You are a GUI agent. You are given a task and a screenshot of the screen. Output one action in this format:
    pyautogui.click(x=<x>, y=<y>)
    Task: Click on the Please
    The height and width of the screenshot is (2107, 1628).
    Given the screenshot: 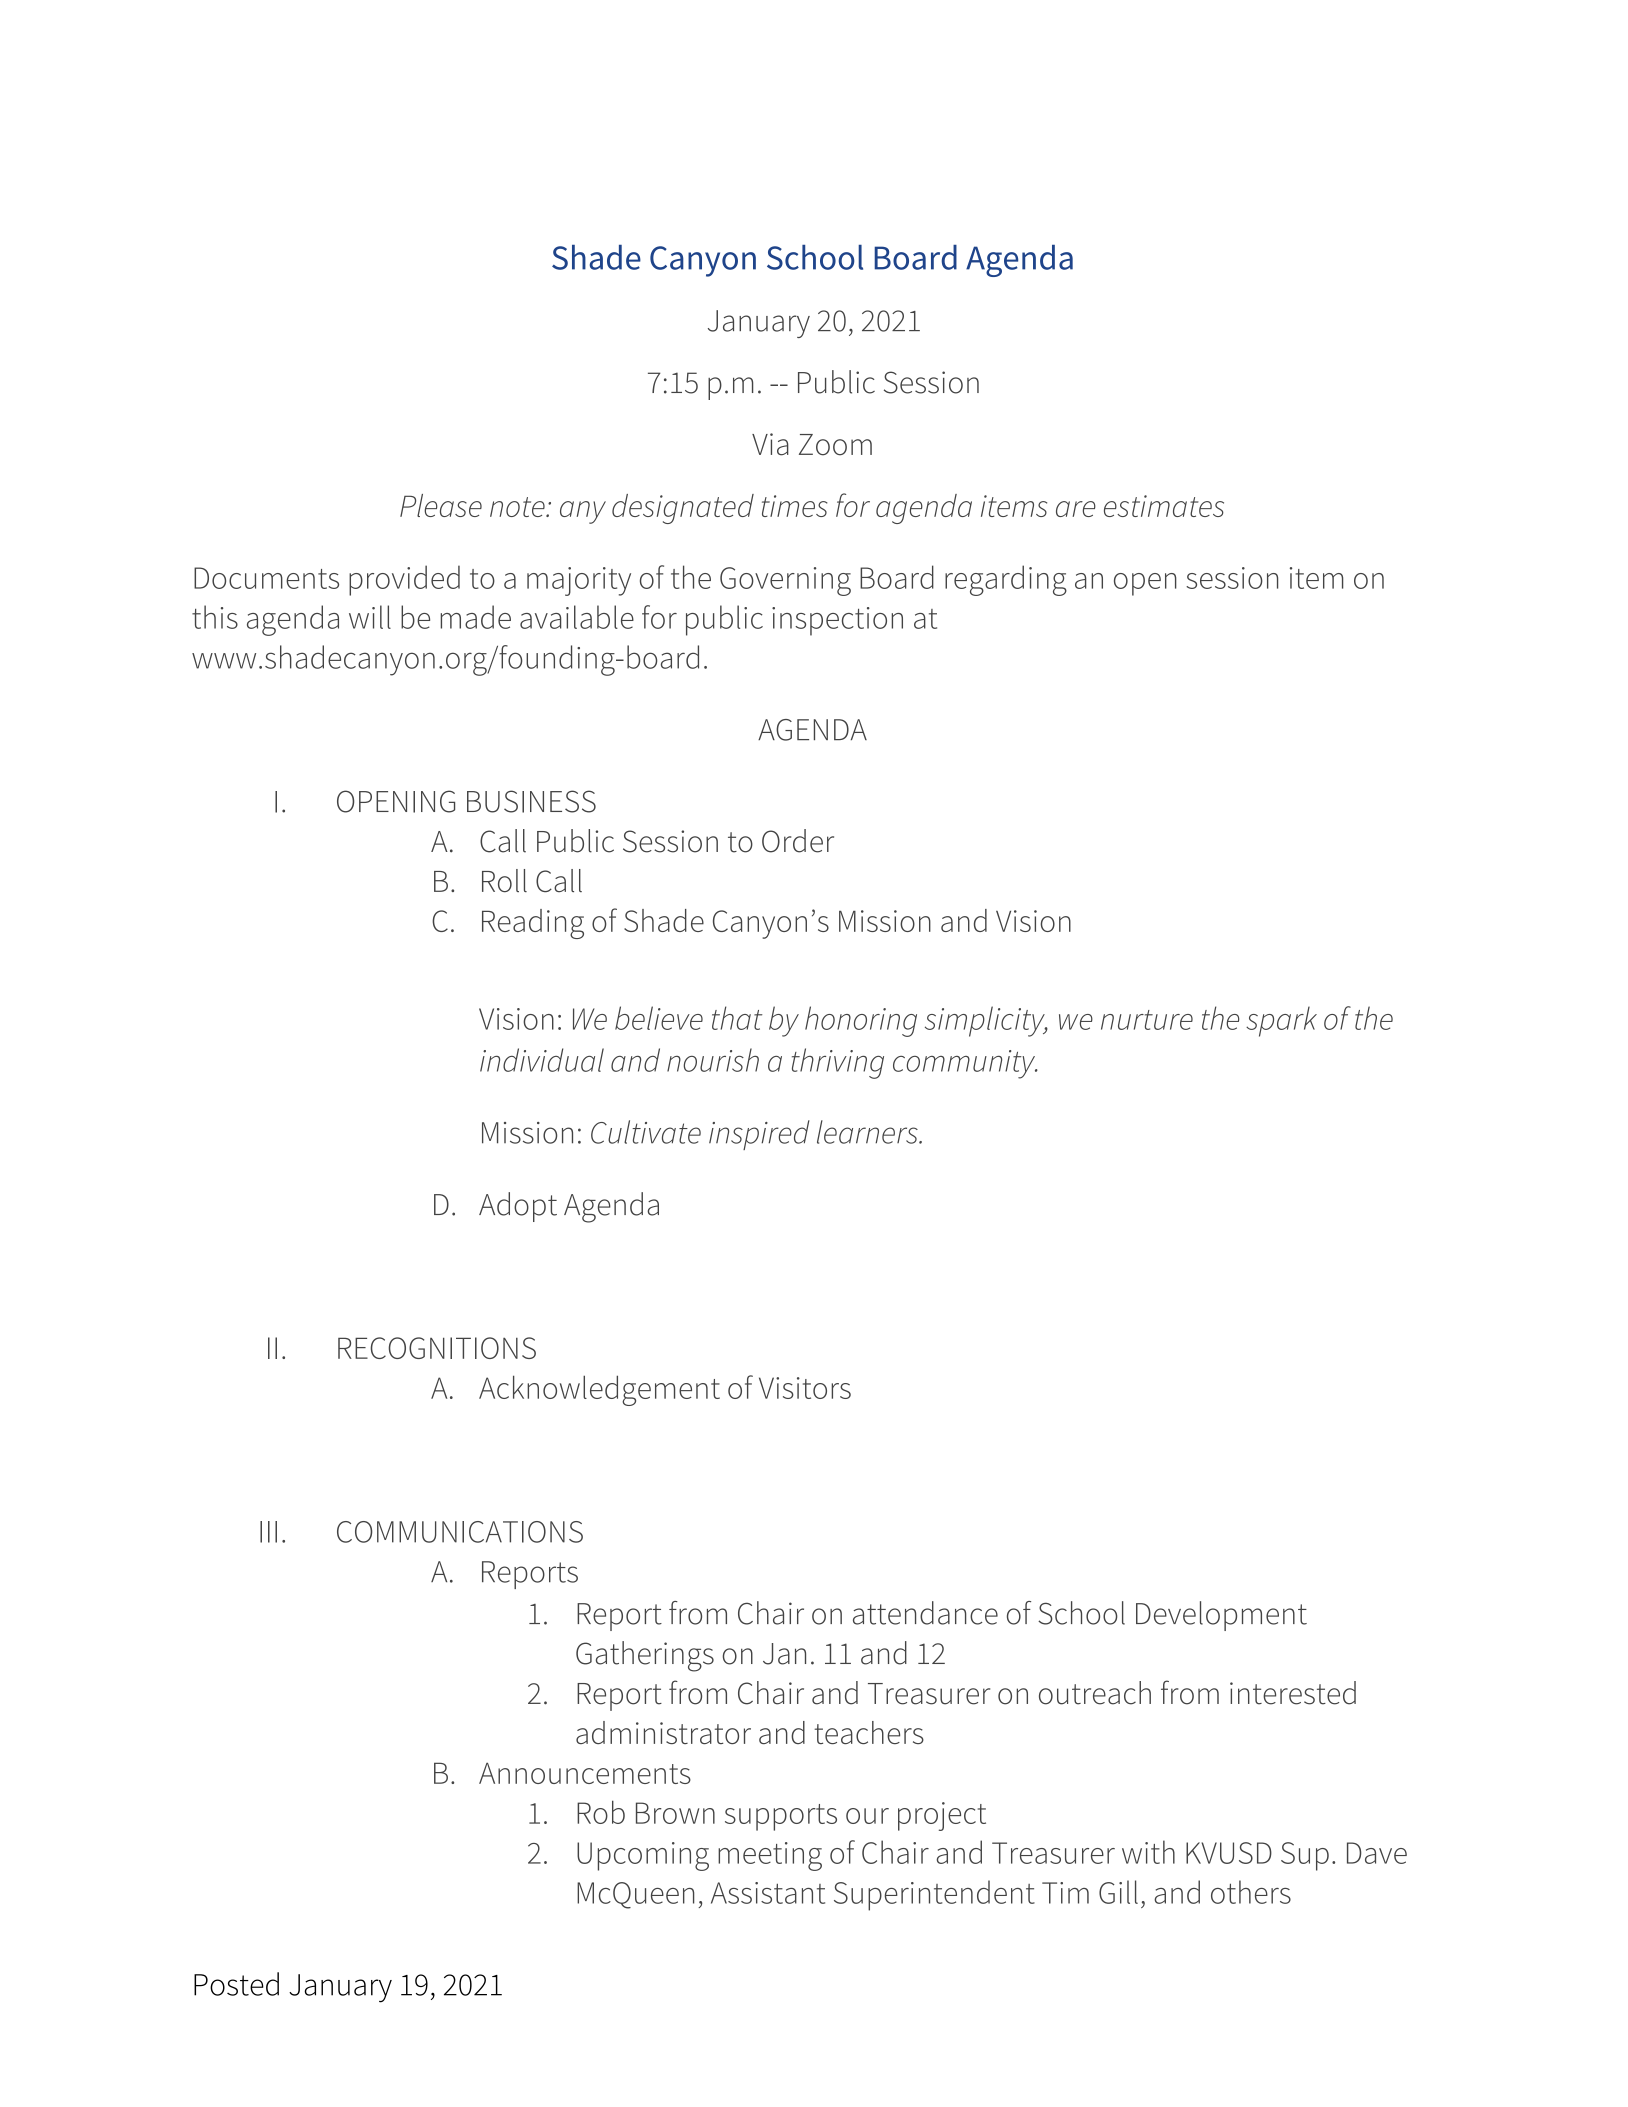 What is the action you would take?
    pyautogui.click(x=441, y=505)
